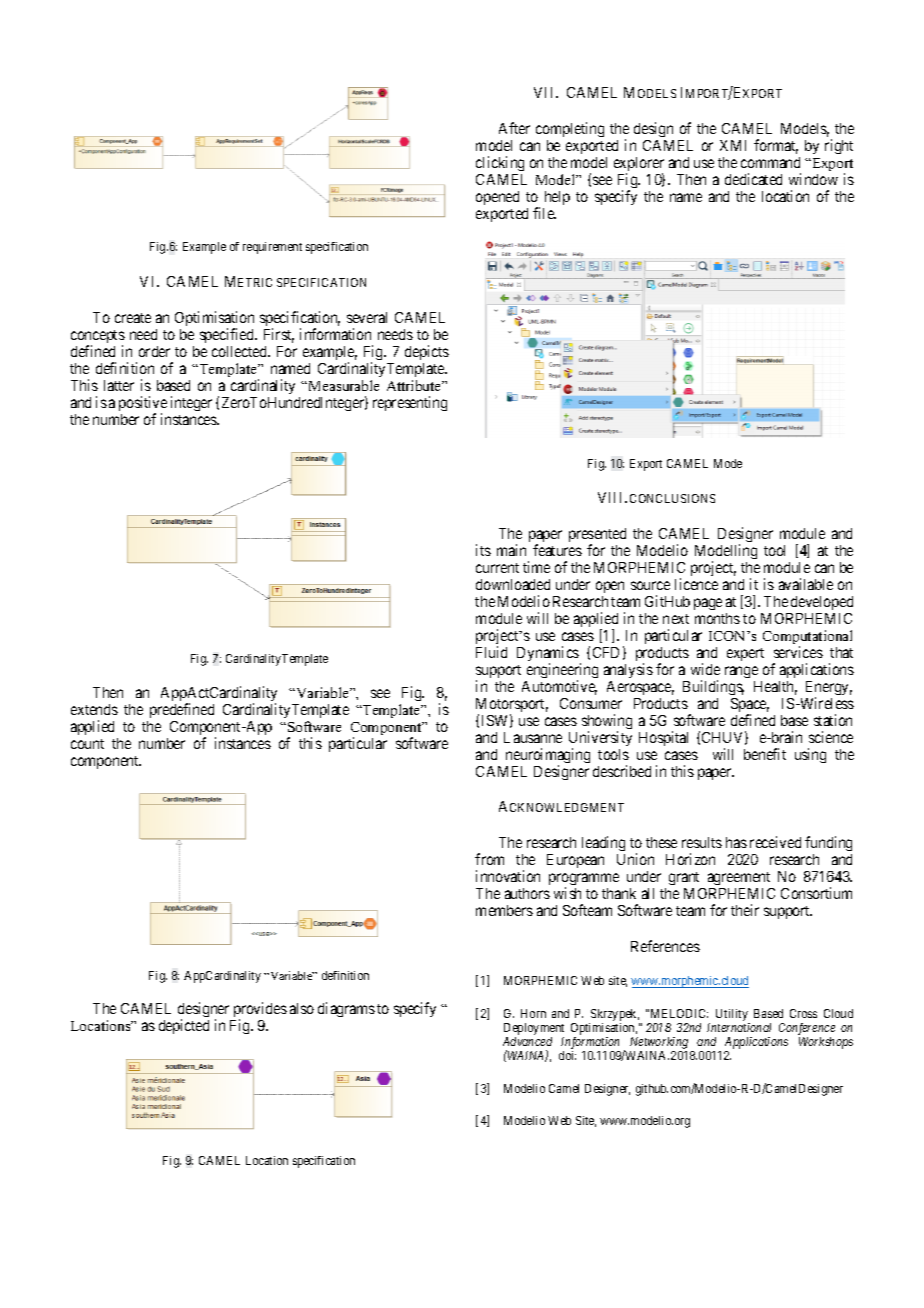 The image size is (924, 1308). I want to click on Fluid, so click(491, 652).
